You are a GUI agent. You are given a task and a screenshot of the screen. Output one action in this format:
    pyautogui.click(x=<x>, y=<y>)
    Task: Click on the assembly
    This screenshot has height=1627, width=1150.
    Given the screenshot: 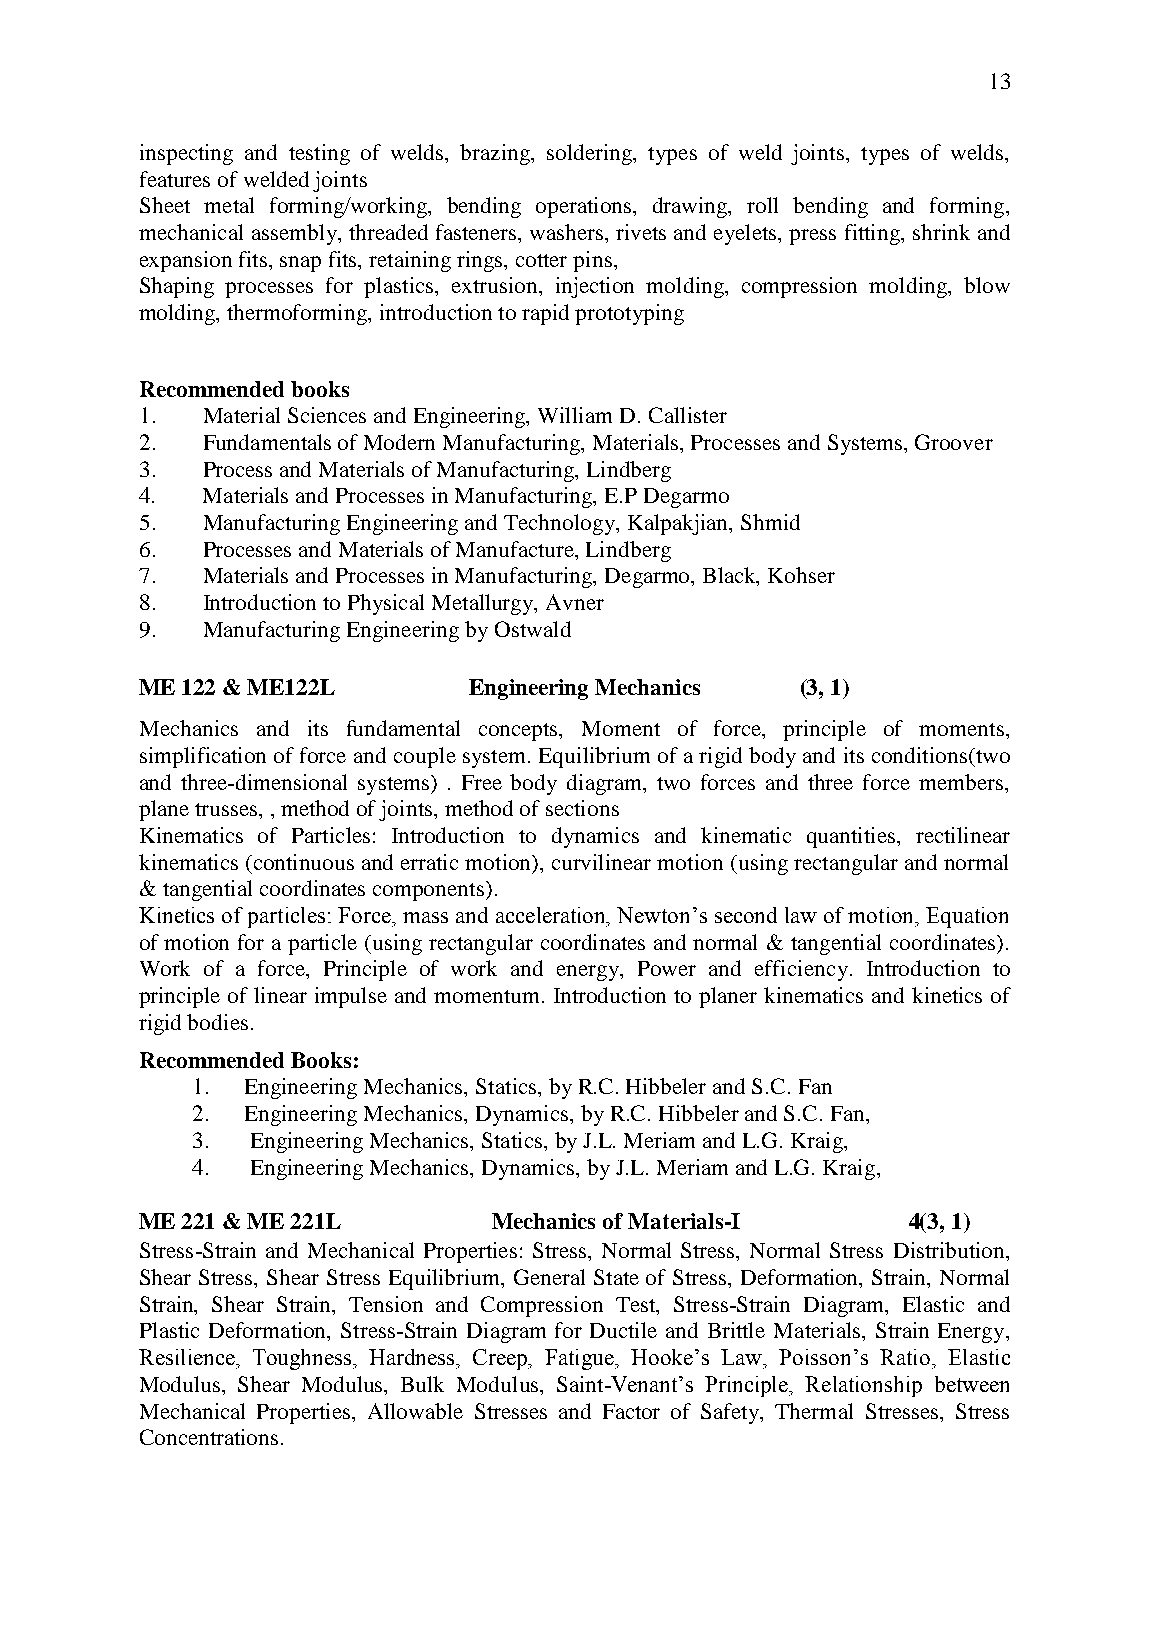 What is the action you would take?
    pyautogui.click(x=295, y=234)
